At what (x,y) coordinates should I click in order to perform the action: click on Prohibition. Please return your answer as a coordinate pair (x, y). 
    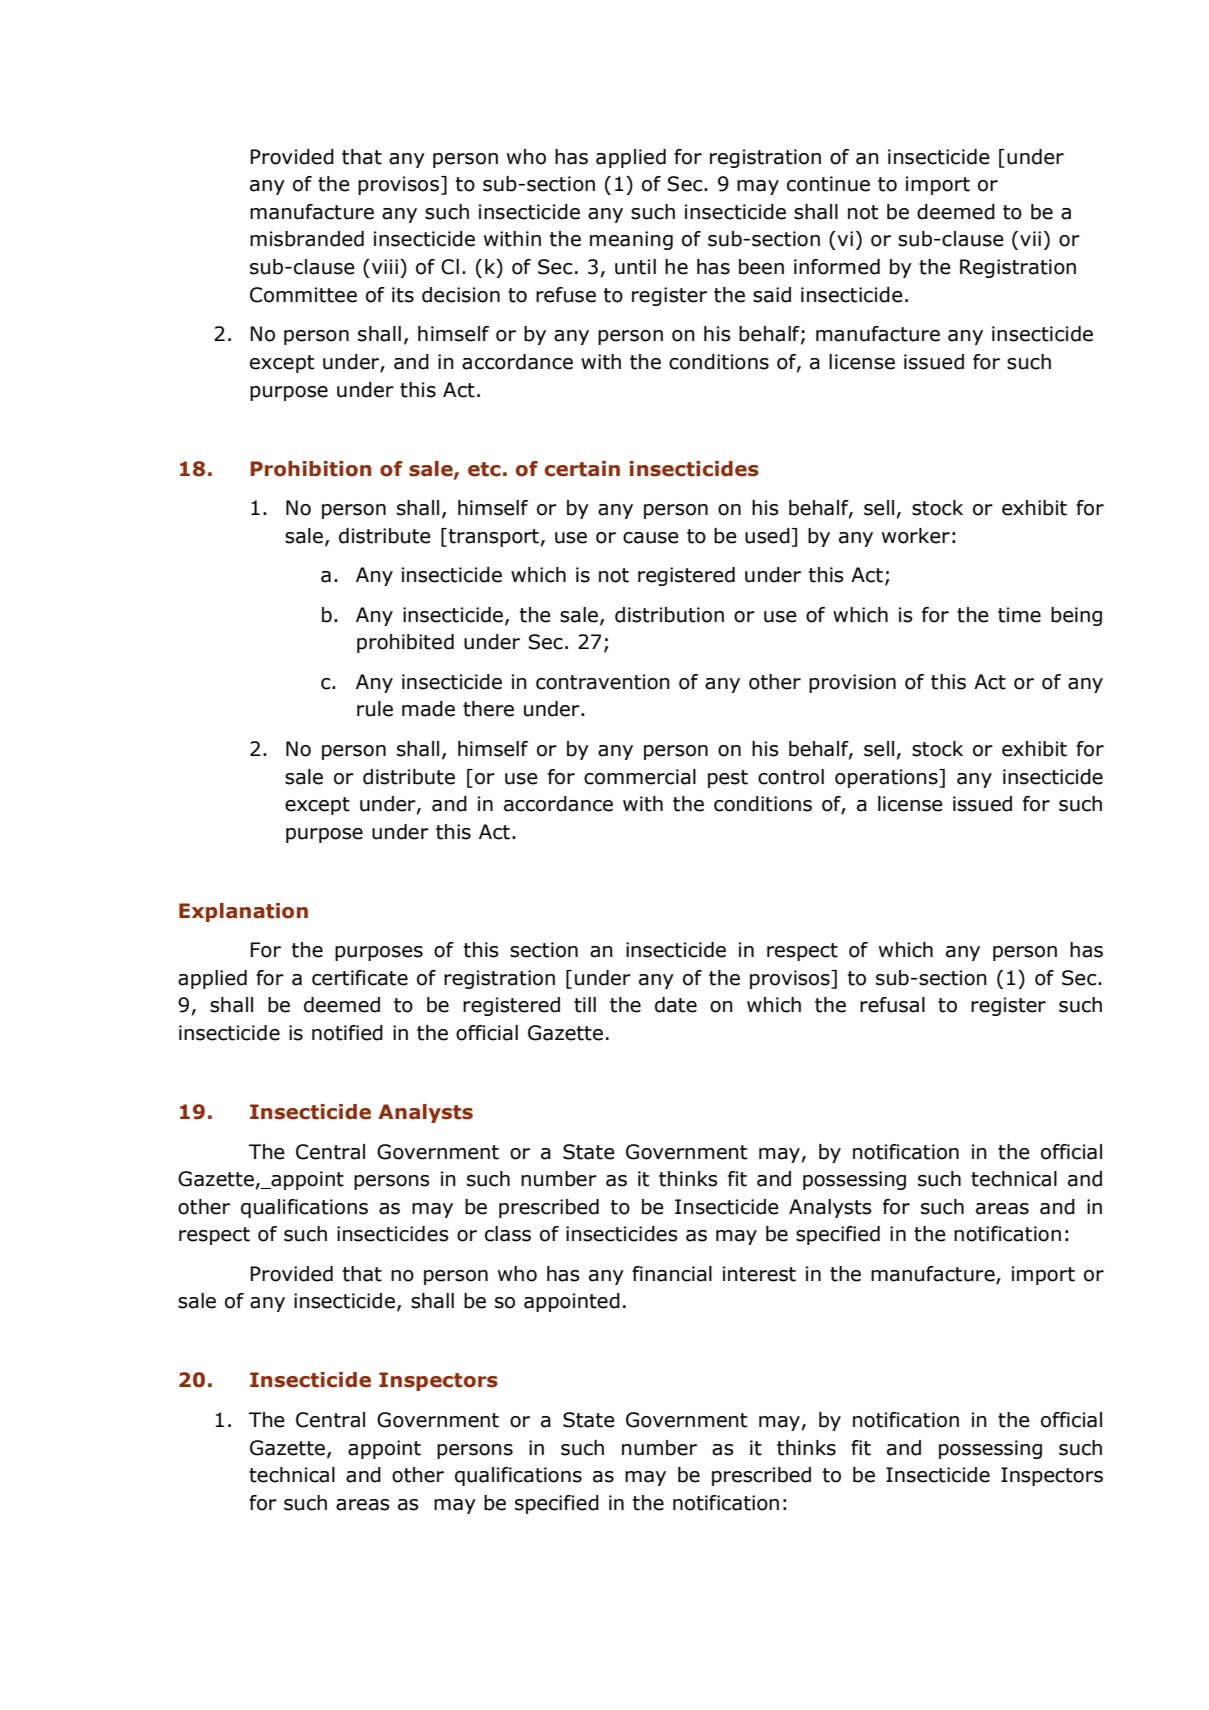
    Looking at the image, I should click on (310, 469).
